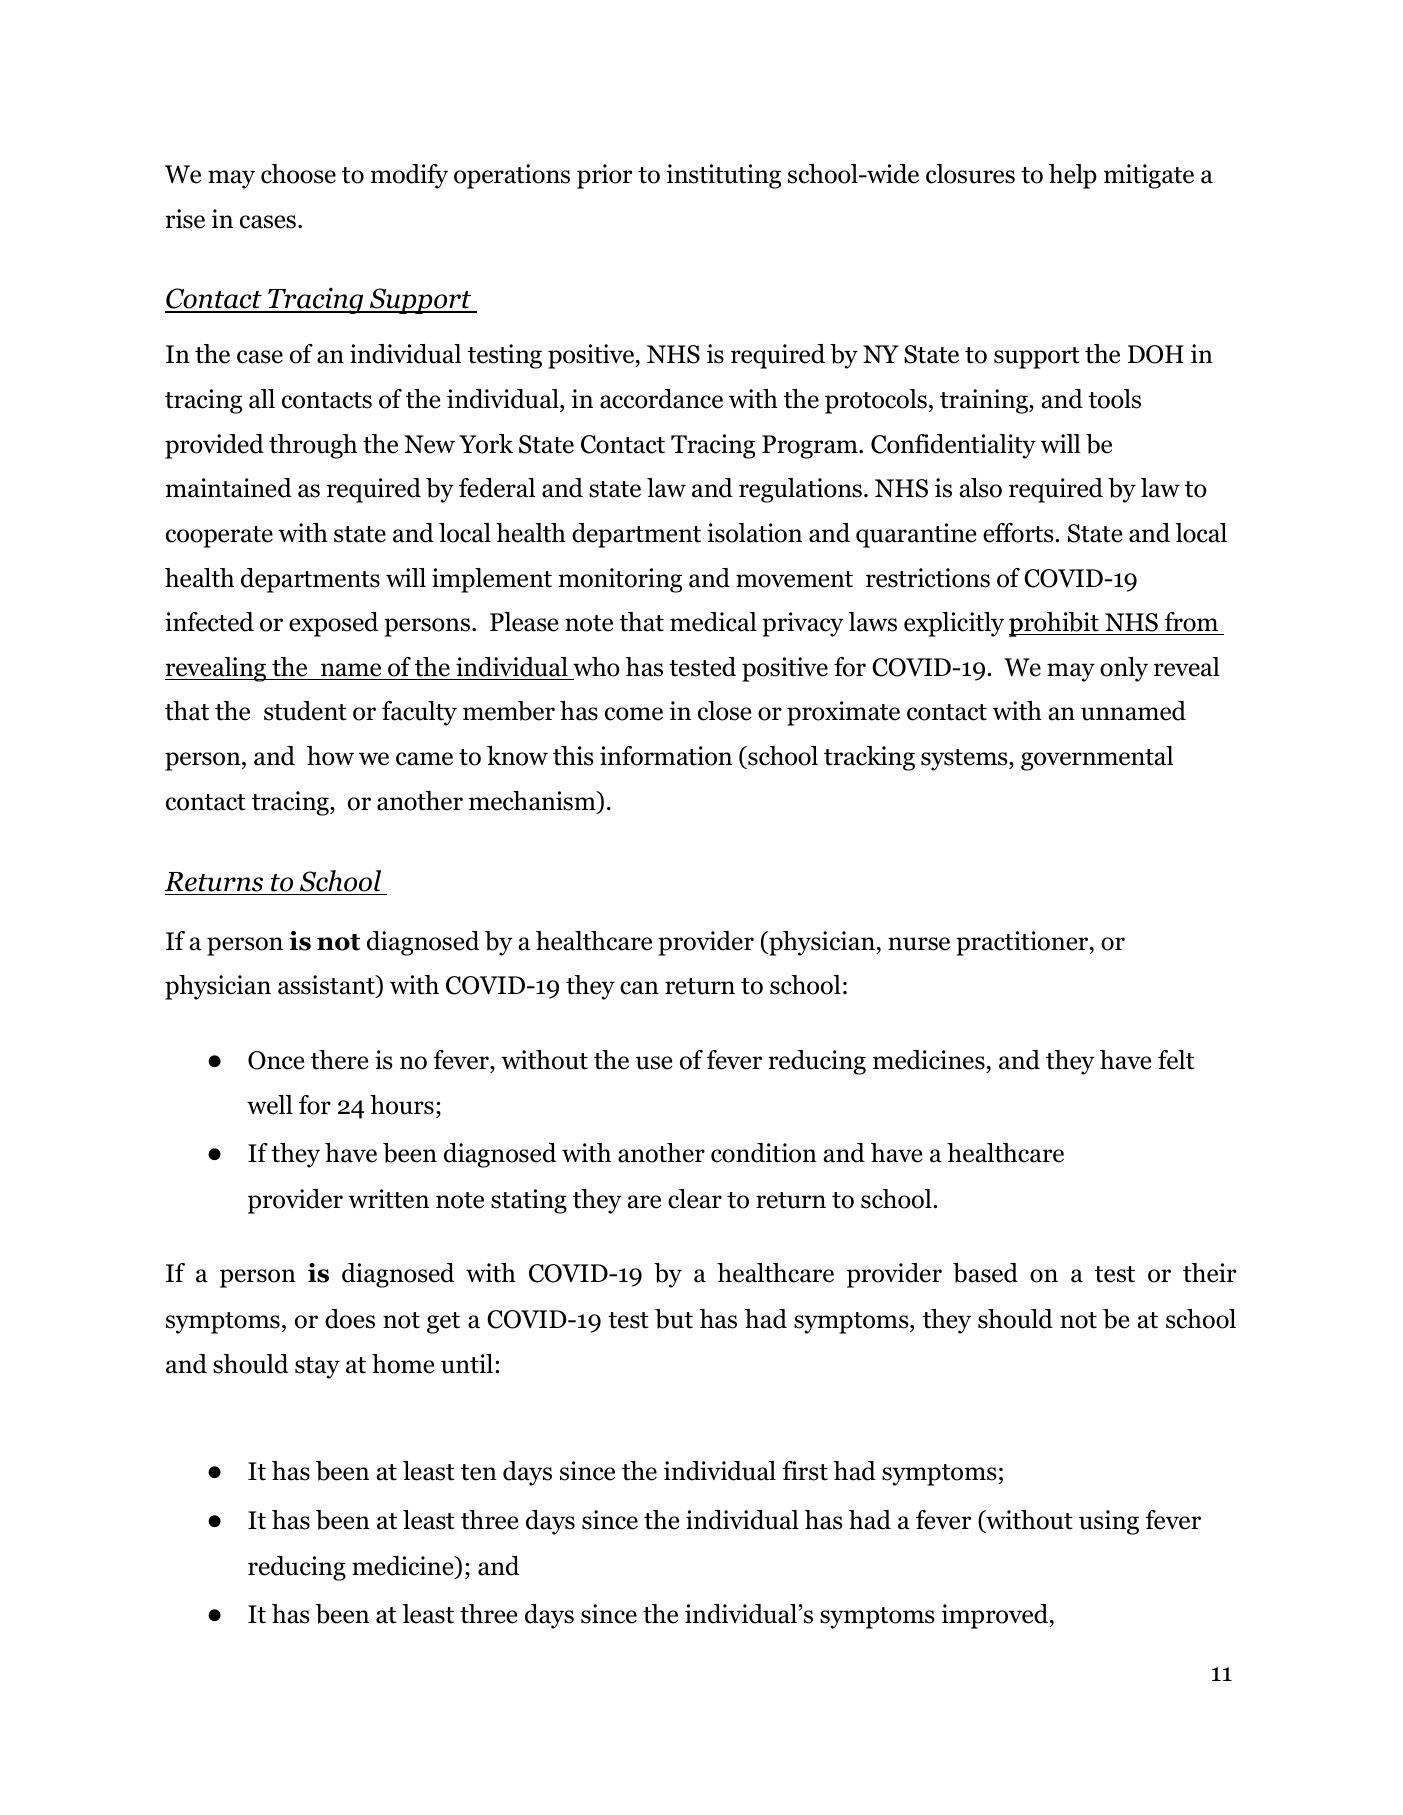 The height and width of the screenshot is (1815, 1403). Describe the element at coordinates (1109, 1522) in the screenshot. I see `using` at that location.
